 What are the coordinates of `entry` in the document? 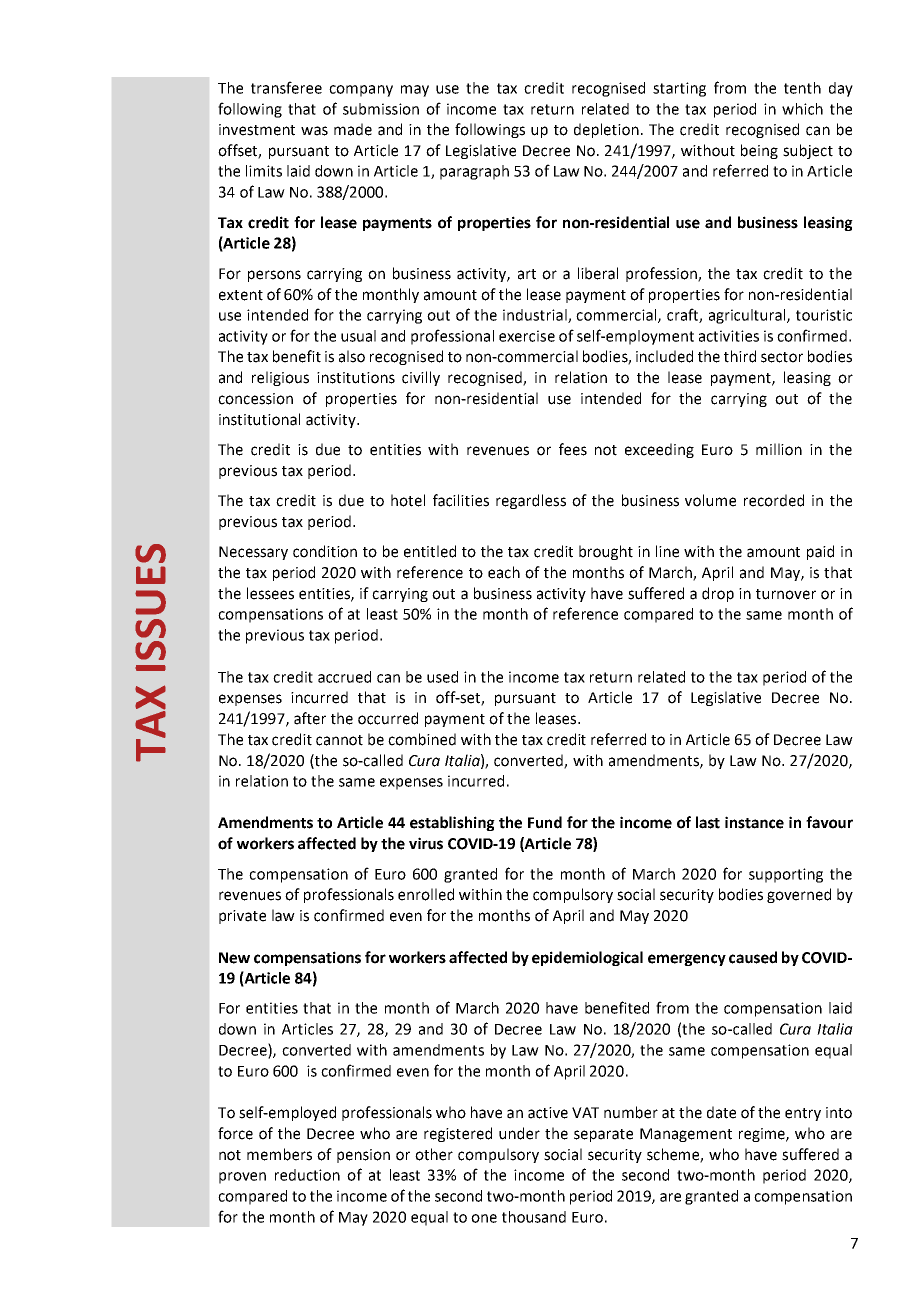 It's located at (803, 1114).
